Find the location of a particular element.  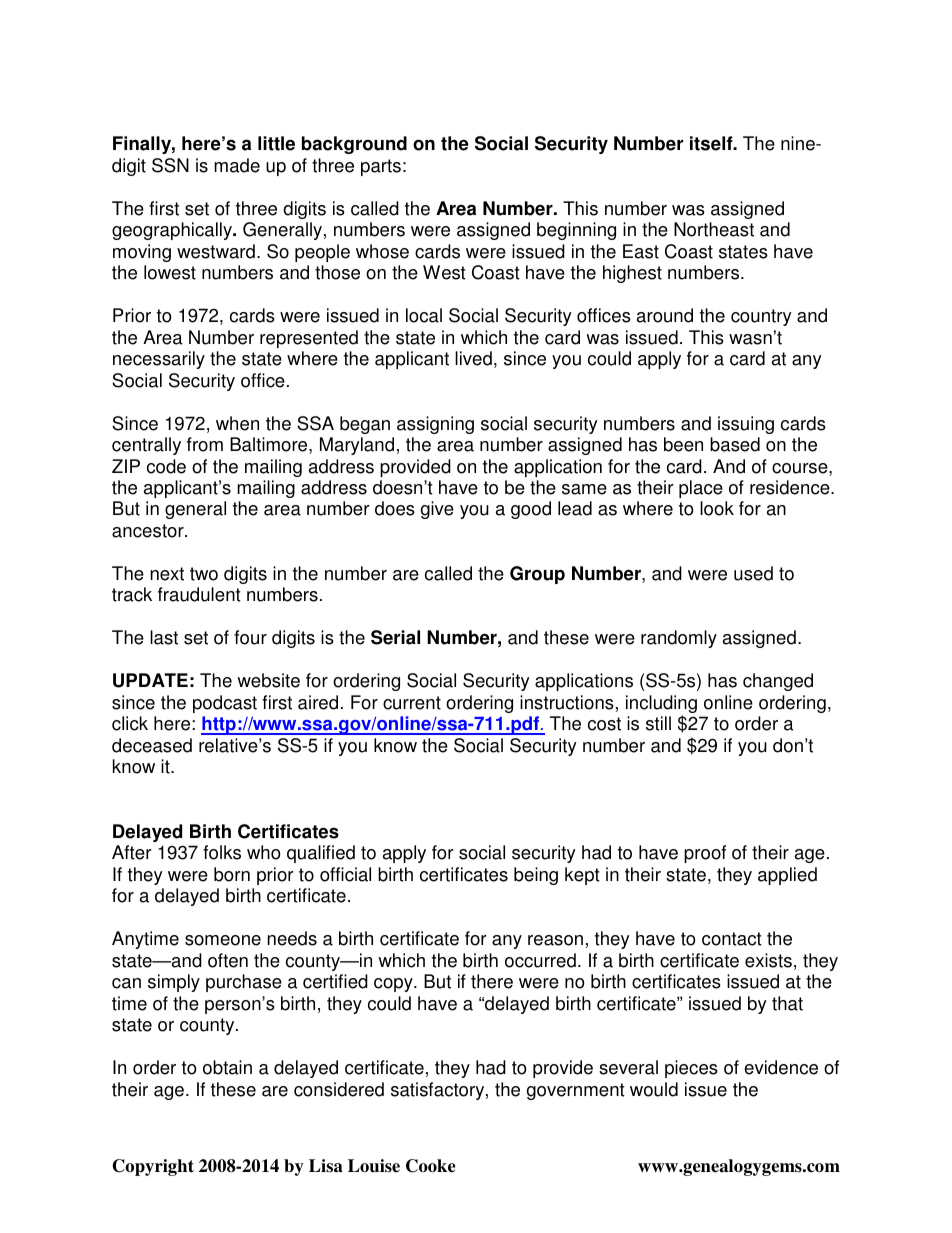

issuing is located at coordinates (746, 425).
